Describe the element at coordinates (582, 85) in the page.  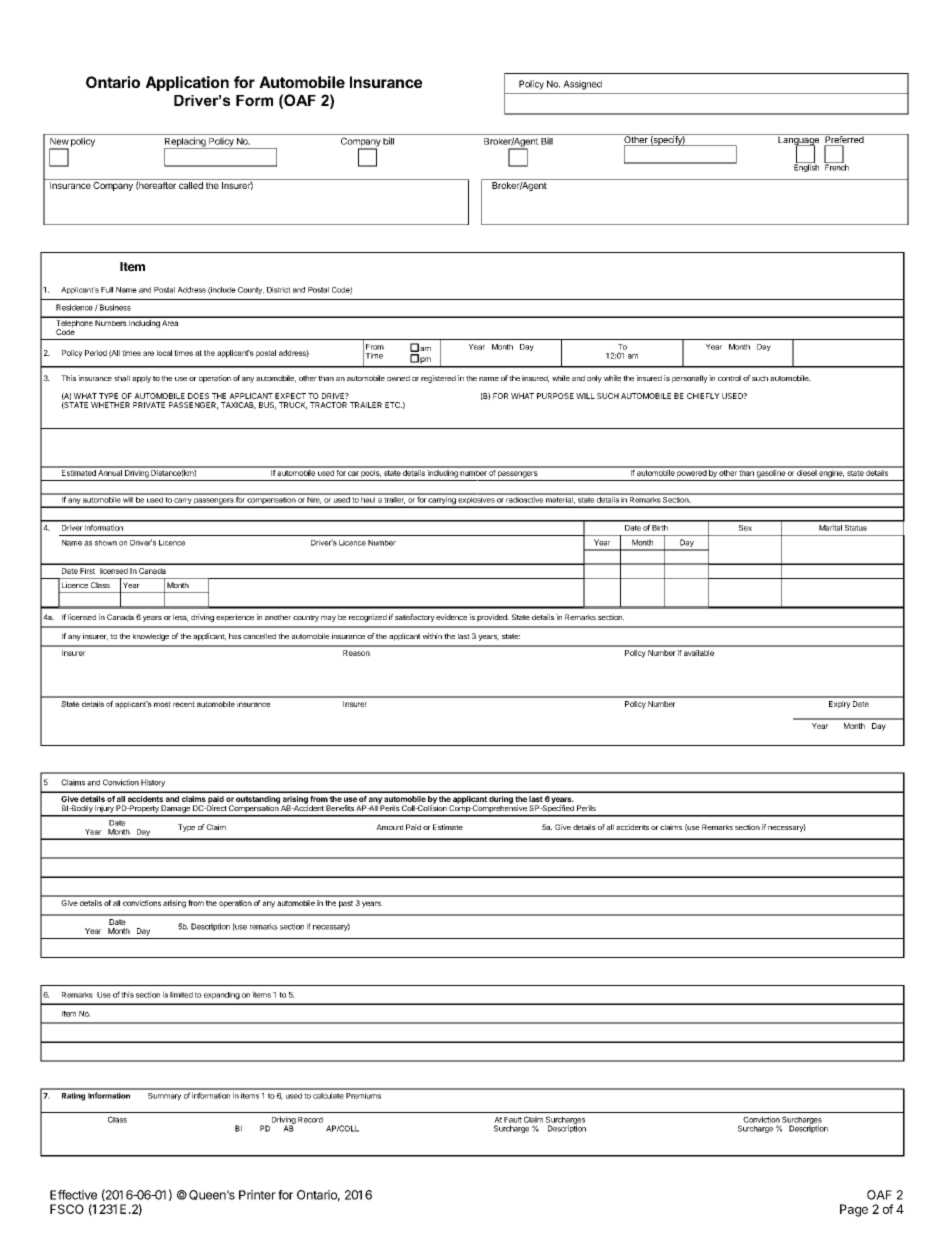
I see `Assigned` at that location.
